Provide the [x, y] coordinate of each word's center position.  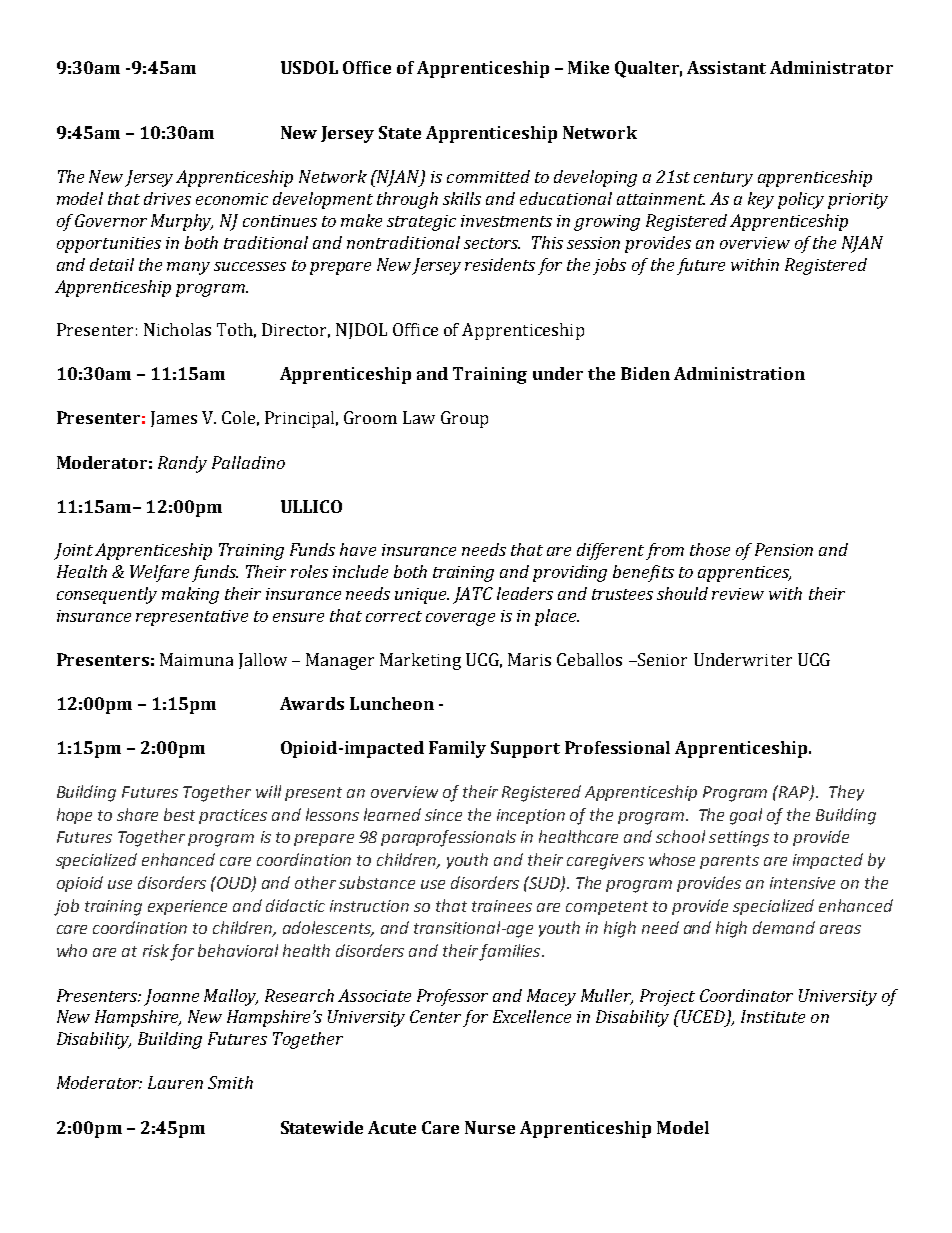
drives [167, 198]
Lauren [175, 1082]
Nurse [490, 1127]
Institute [773, 1016]
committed [488, 176]
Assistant [726, 67]
